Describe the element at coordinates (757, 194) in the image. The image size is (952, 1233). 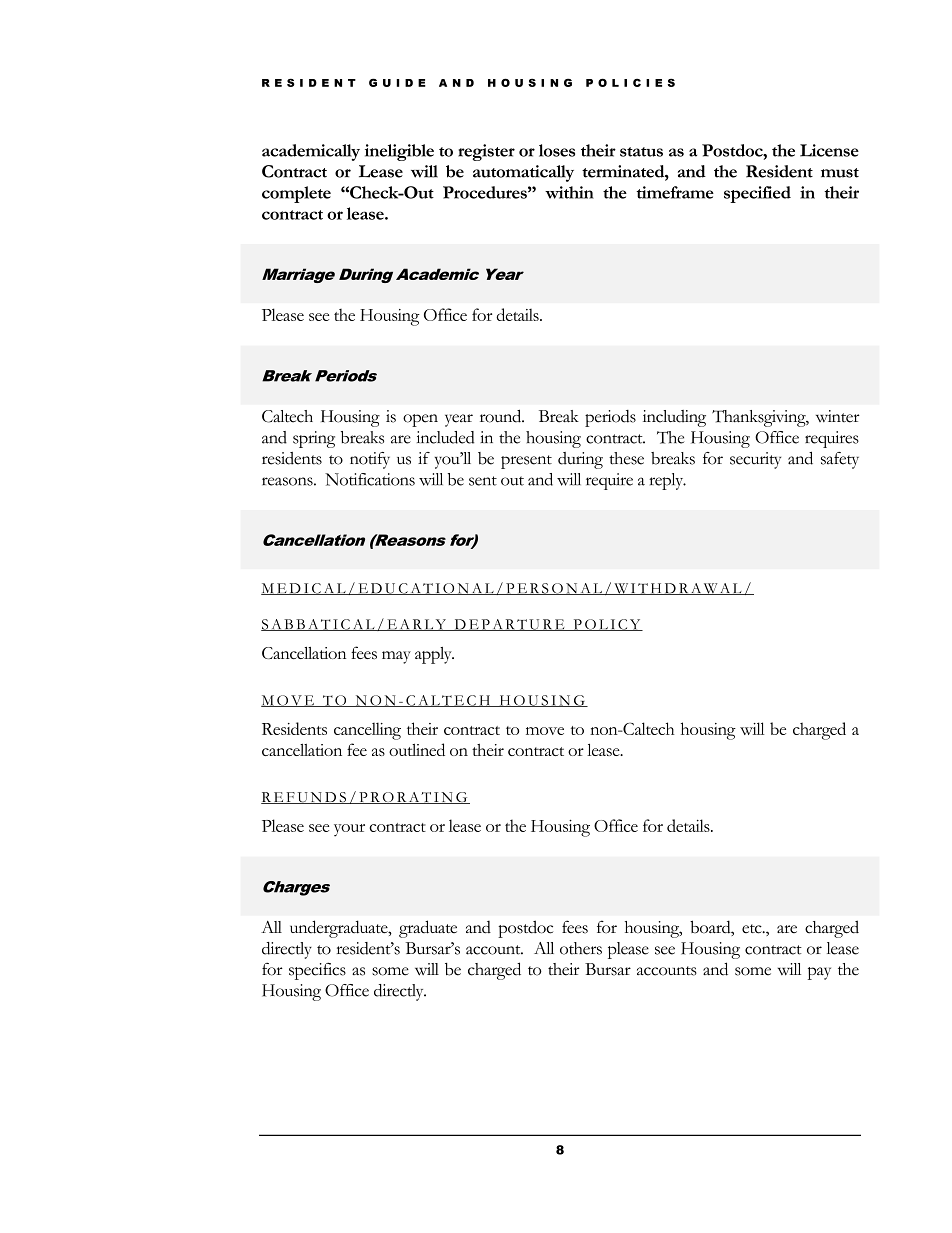
I see `specified` at that location.
